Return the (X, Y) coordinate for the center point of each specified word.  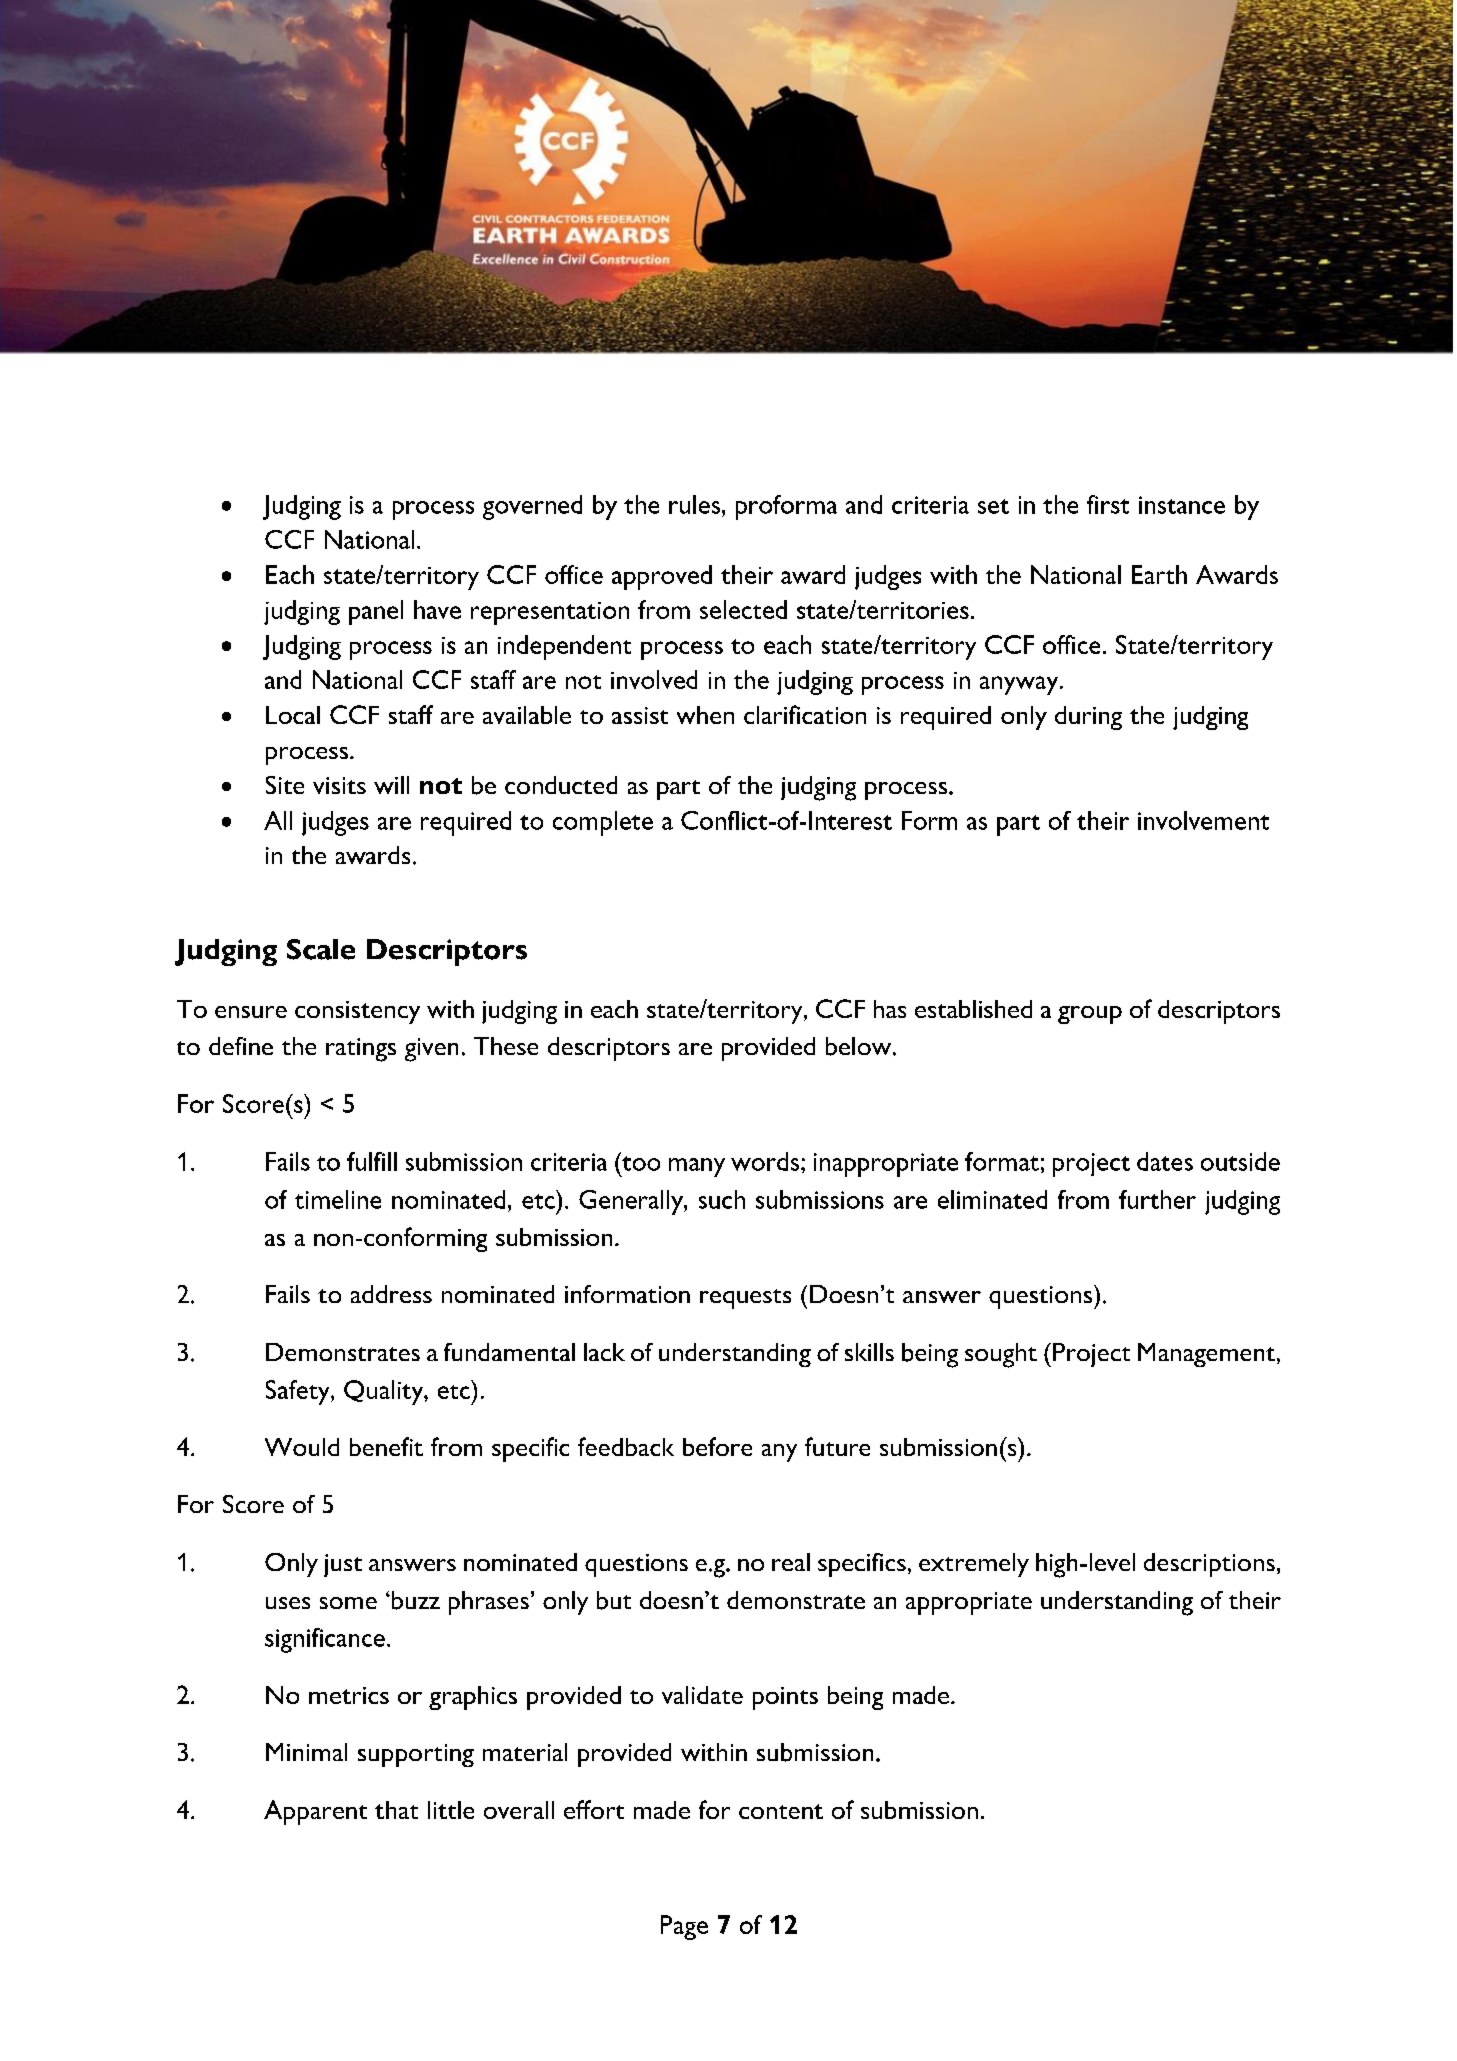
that (396, 1810)
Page (684, 1927)
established (973, 1009)
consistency (357, 1012)
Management (1206, 1355)
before (717, 1446)
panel (376, 612)
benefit (386, 1446)
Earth (1159, 574)
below (860, 1046)
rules (694, 504)
